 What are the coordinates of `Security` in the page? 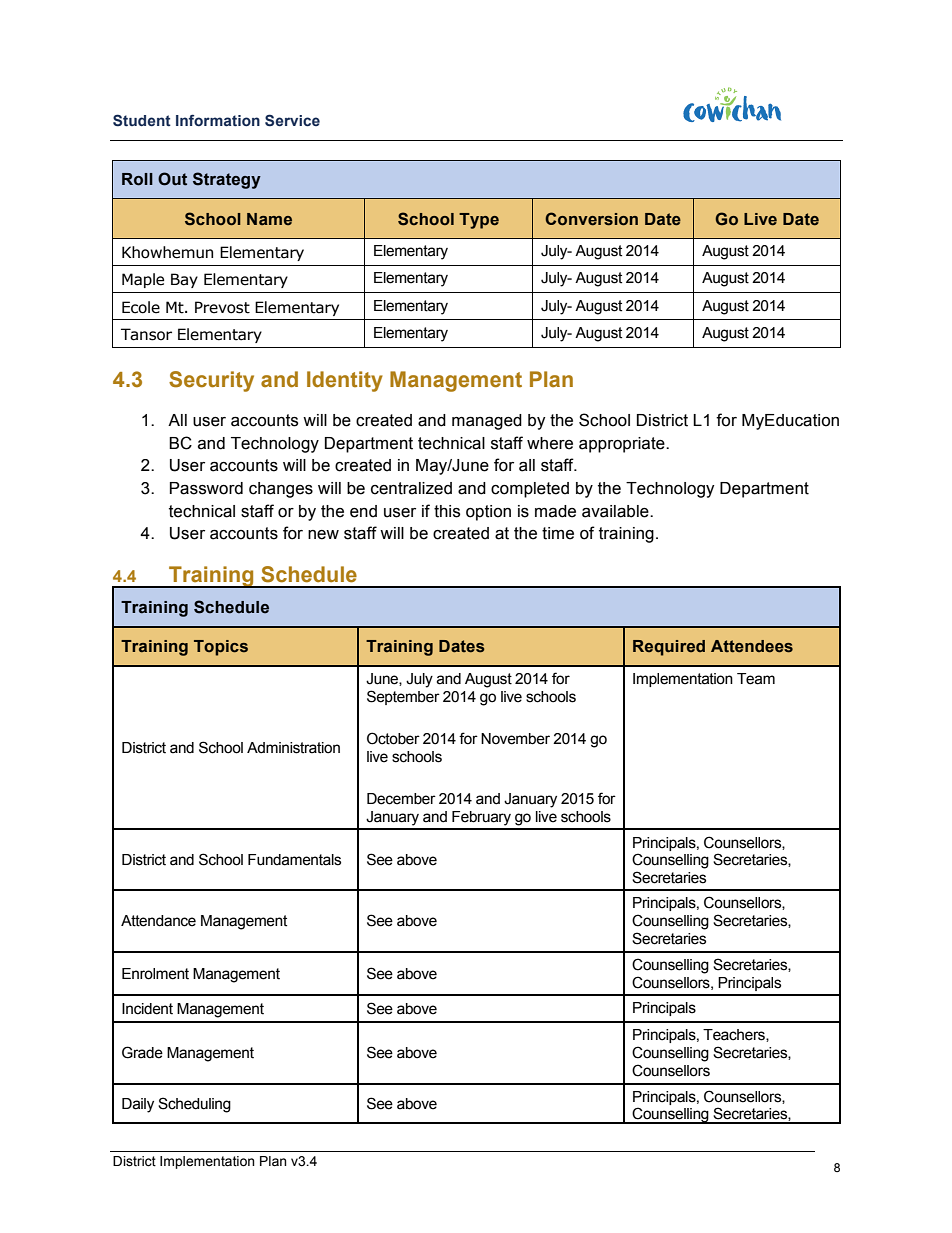 It's located at (211, 381).
